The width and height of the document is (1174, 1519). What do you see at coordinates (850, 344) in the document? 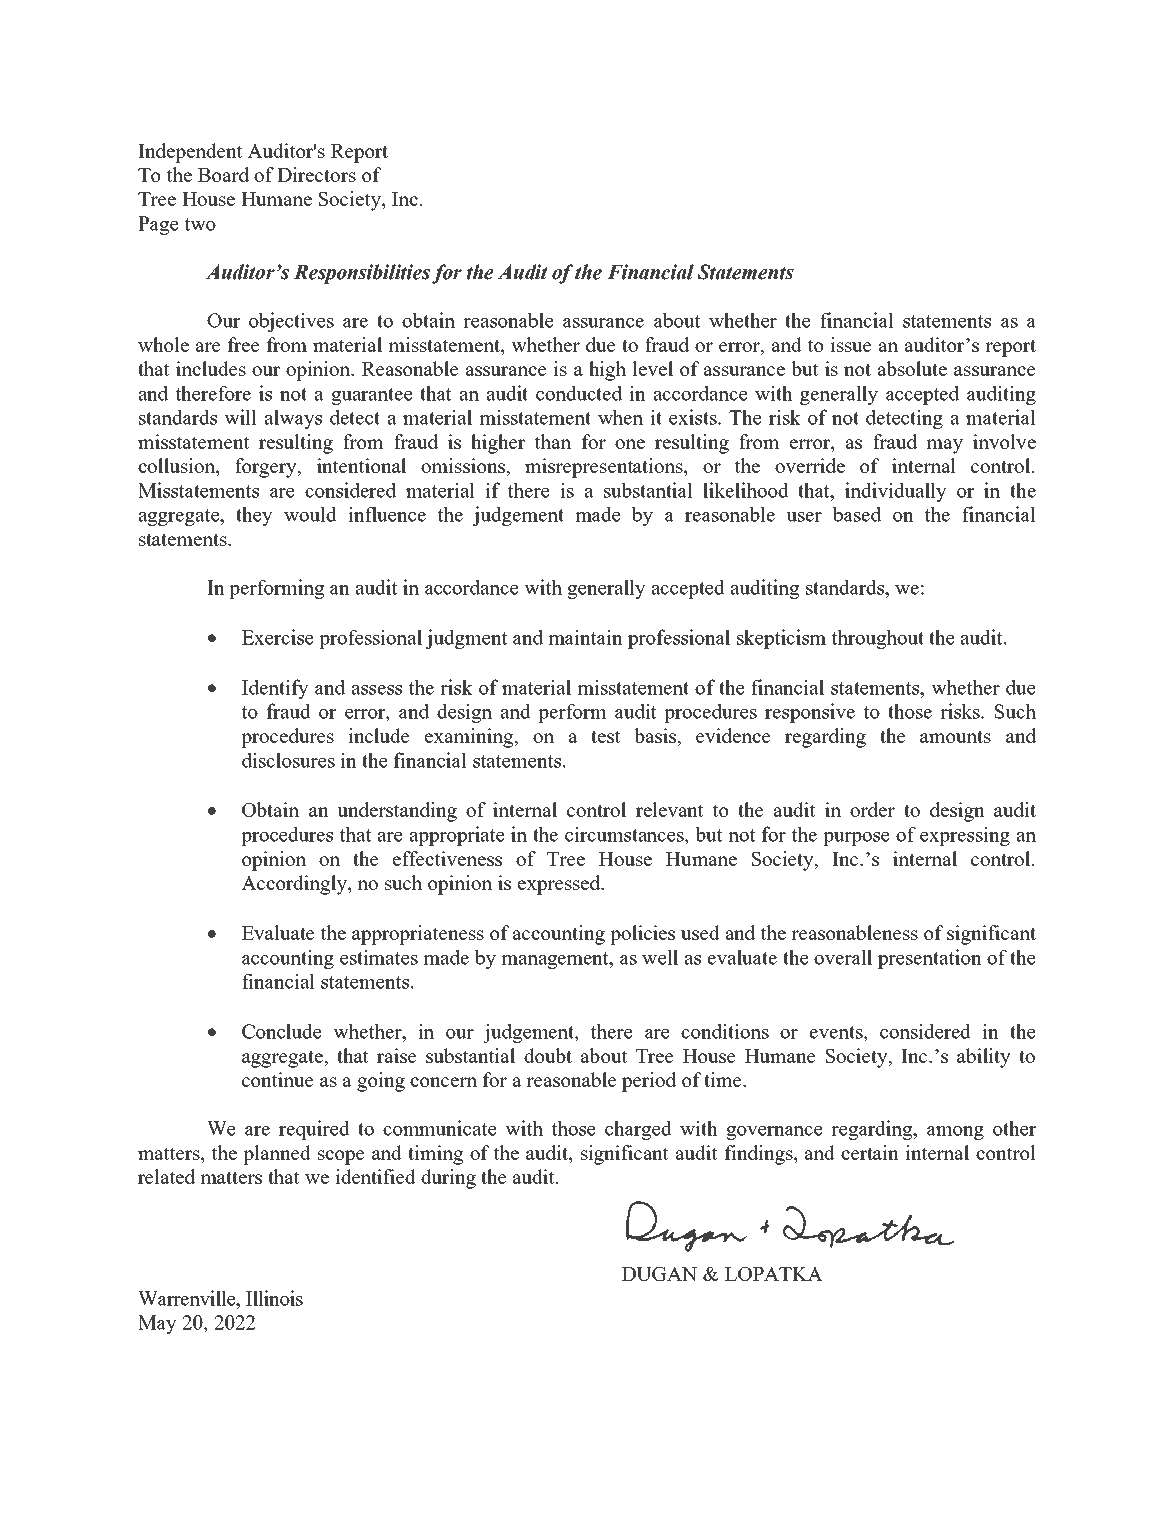
I see `issue` at bounding box center [850, 344].
